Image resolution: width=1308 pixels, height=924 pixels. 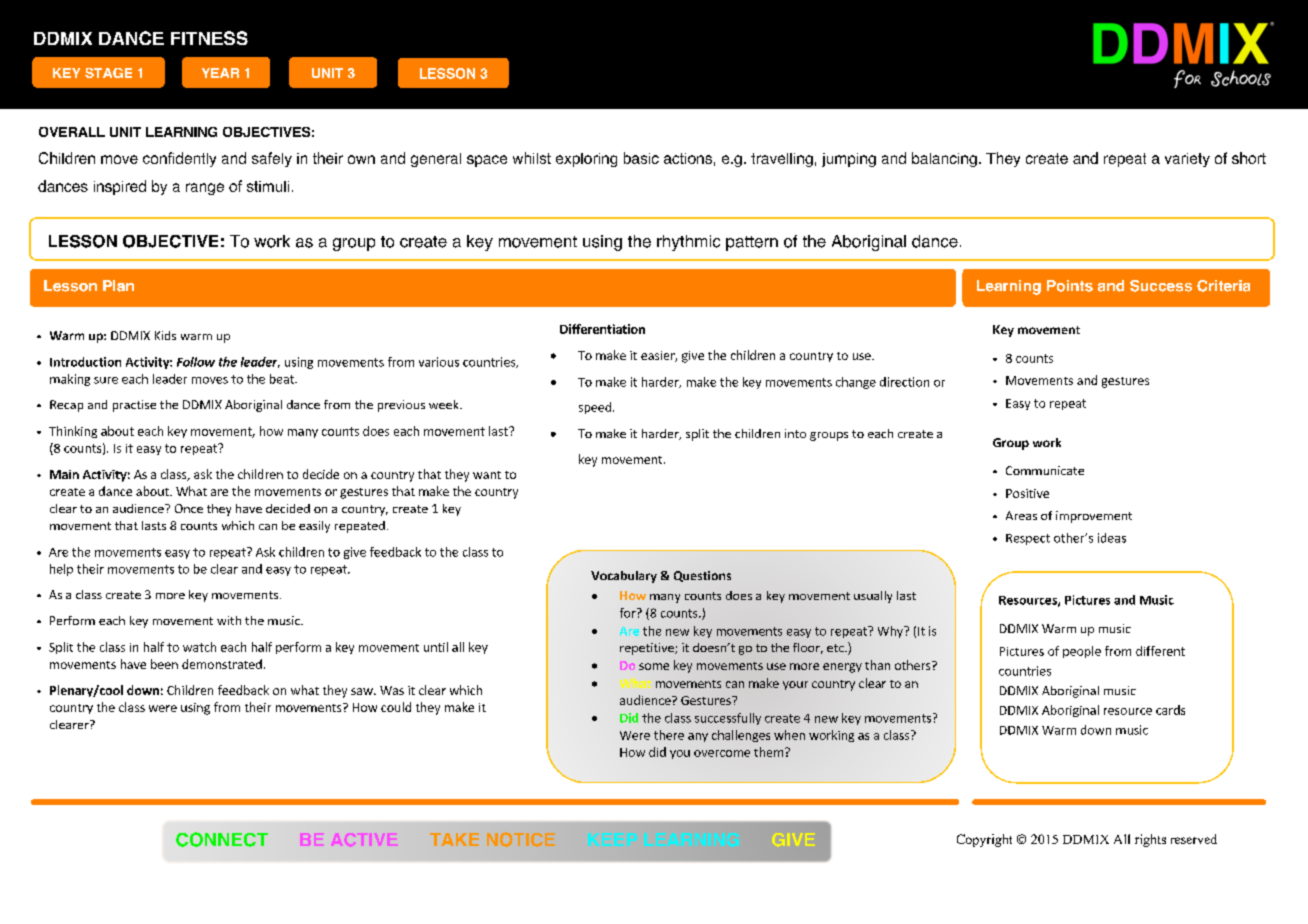 I want to click on variety, so click(x=1187, y=160).
